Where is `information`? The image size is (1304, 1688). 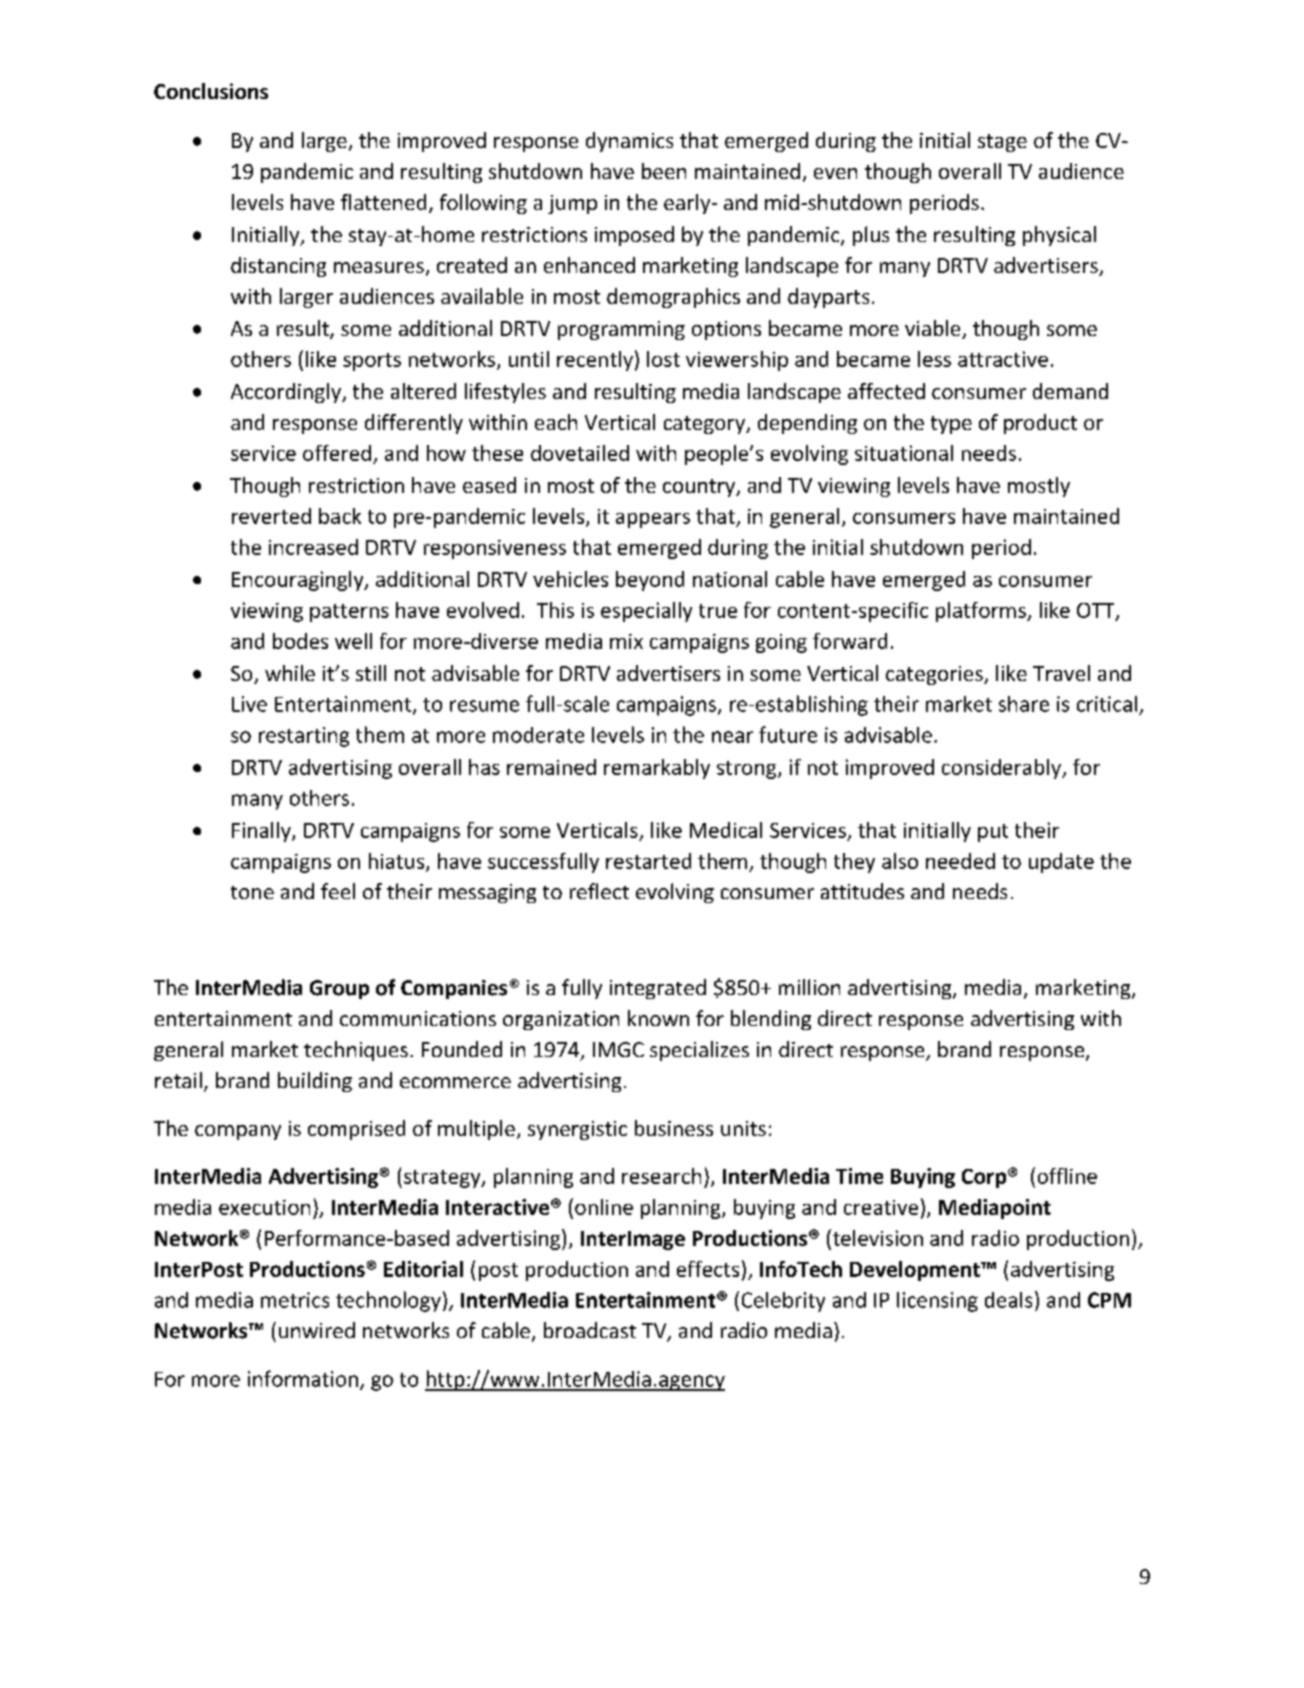 information is located at coordinates (303, 1378).
